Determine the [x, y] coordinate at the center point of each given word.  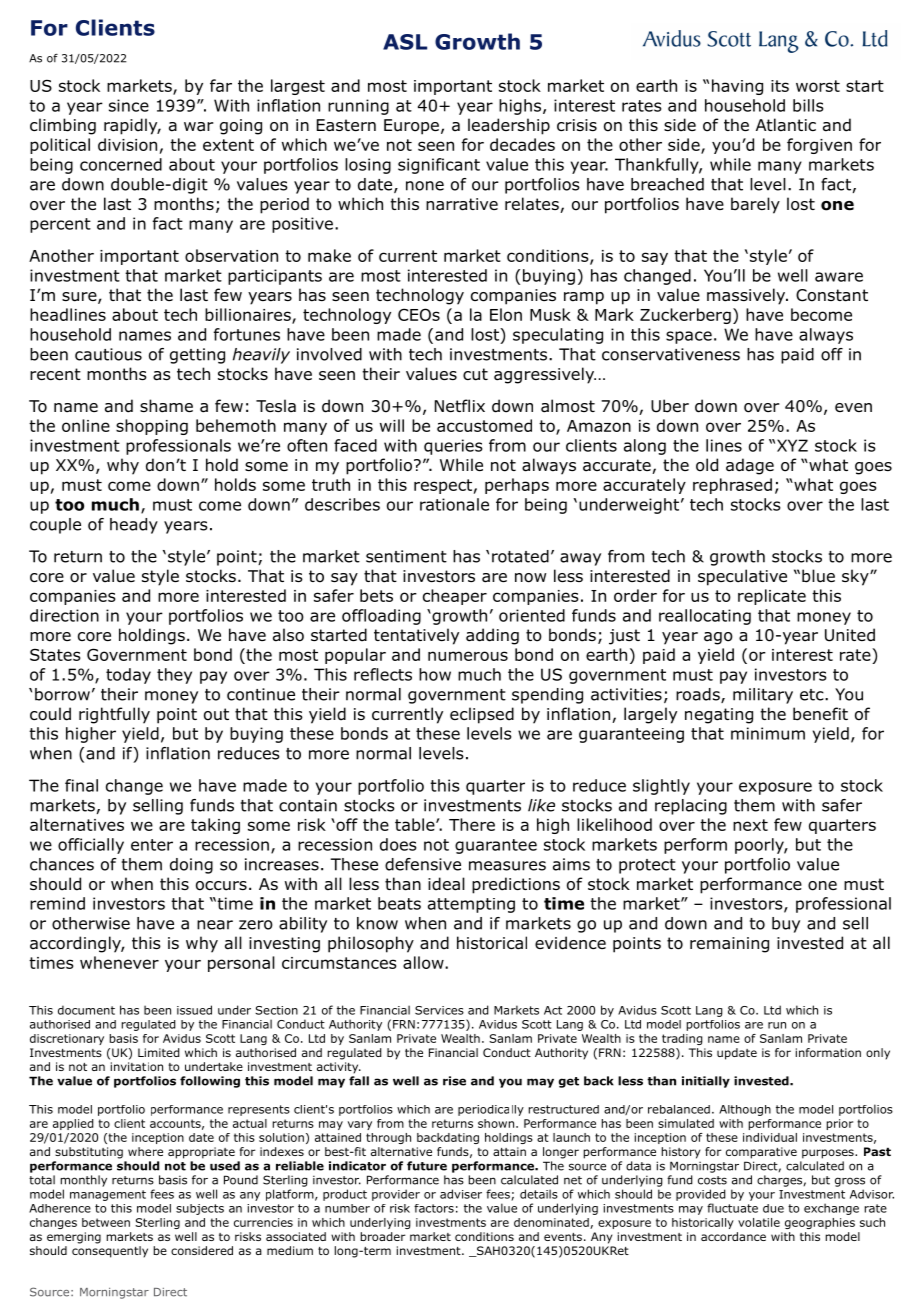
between [106, 1222]
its [780, 86]
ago [718, 638]
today [128, 676]
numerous [468, 656]
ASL [405, 42]
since [129, 105]
